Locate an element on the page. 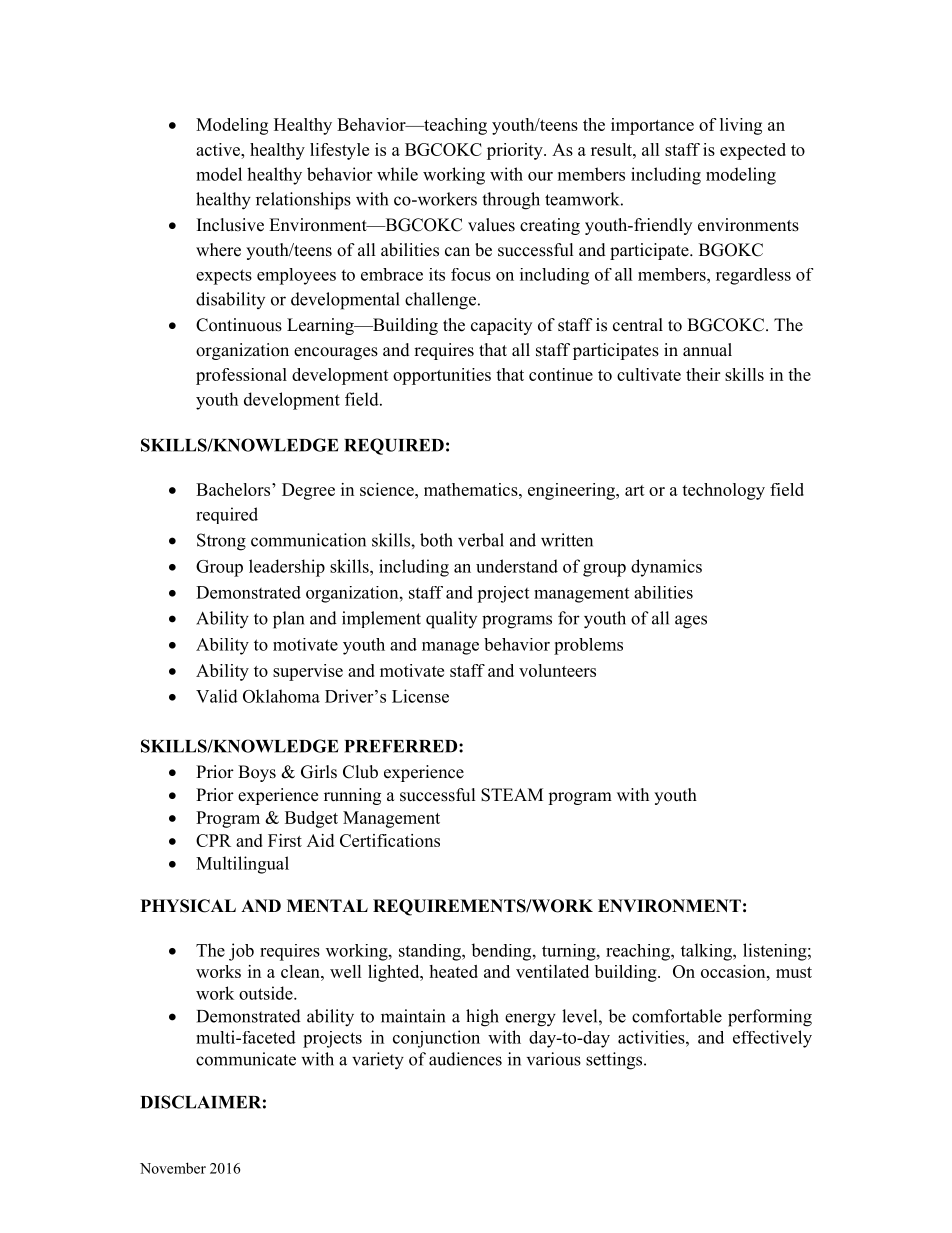  through is located at coordinates (511, 201).
